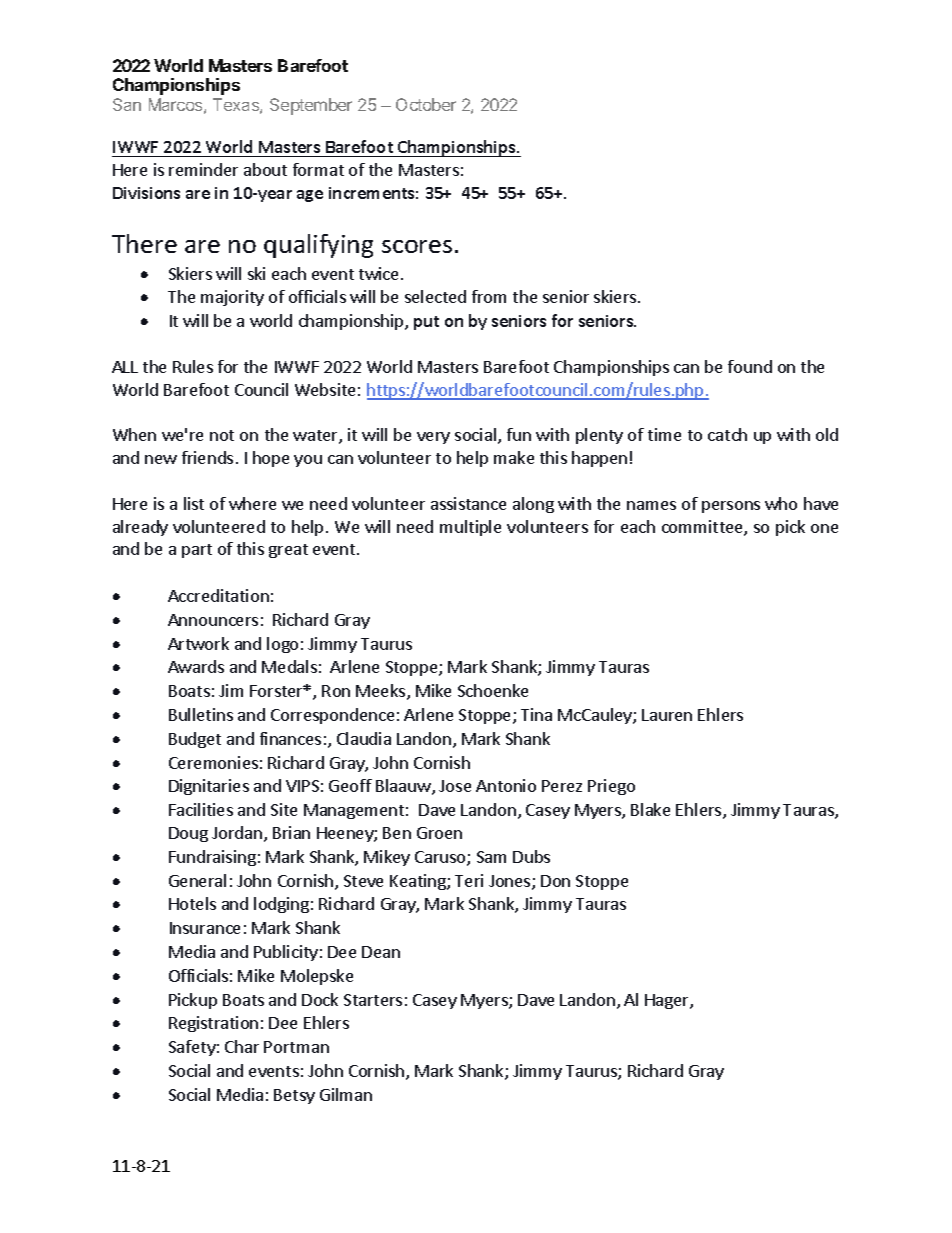 This document has height=1233, width=952. I want to click on October, so click(426, 104).
